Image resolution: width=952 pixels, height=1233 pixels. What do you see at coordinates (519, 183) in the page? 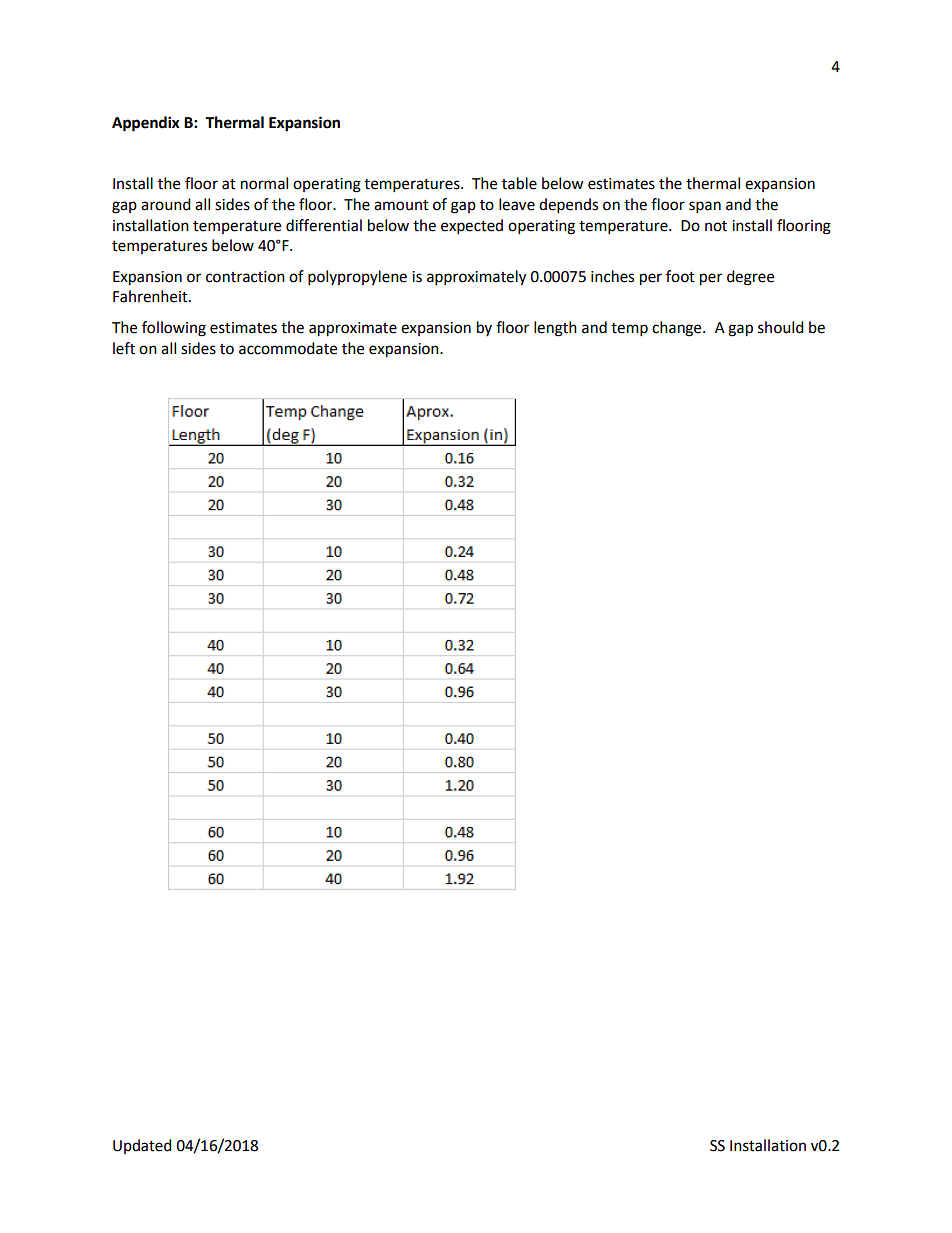
I see `table` at bounding box center [519, 183].
